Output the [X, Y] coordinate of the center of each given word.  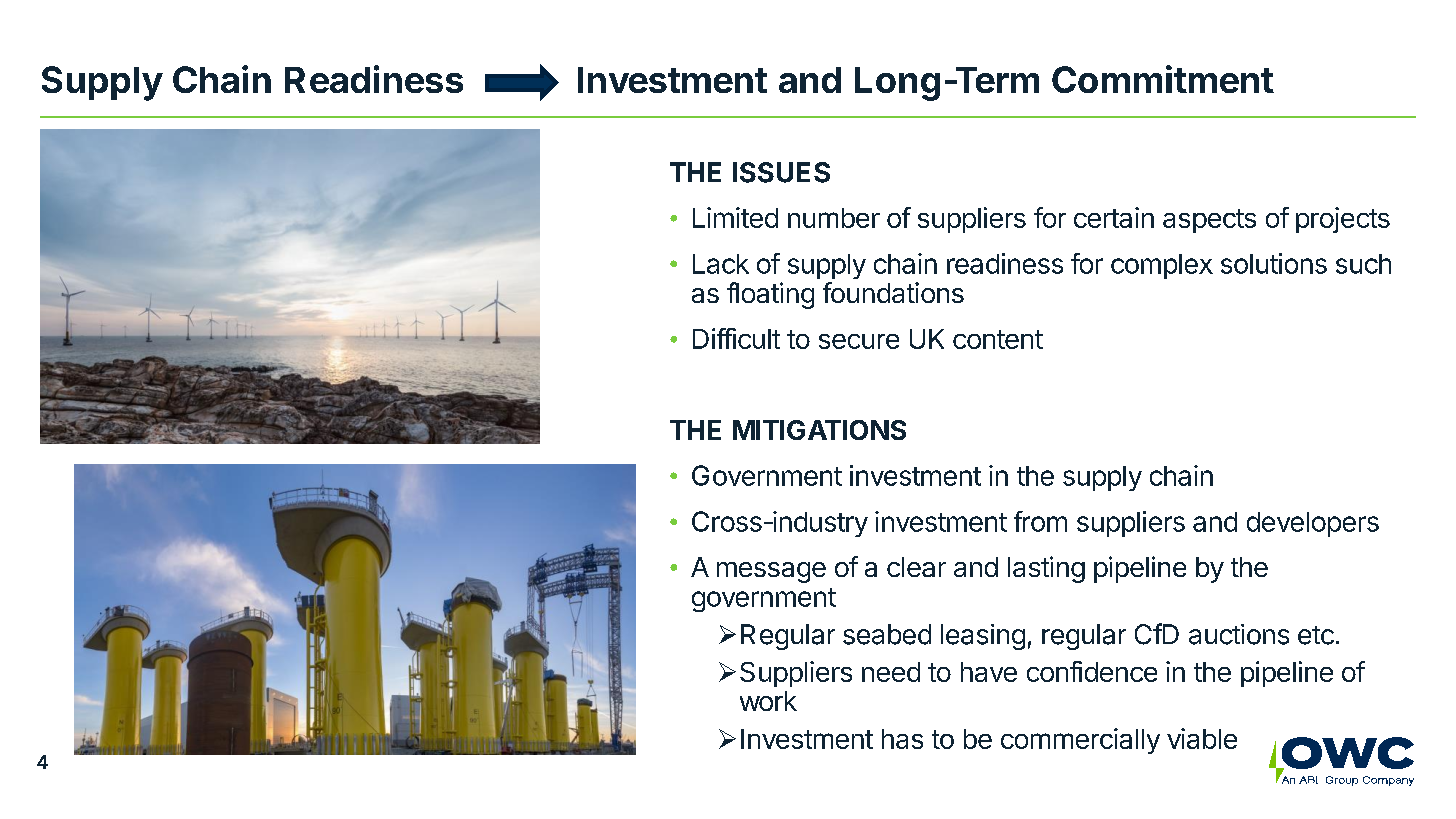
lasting [1046, 569]
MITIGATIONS [819, 430]
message [771, 572]
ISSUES [781, 172]
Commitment [1163, 79]
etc [1316, 635]
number [834, 218]
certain [1114, 217]
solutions [1274, 263]
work [768, 701]
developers [1313, 524]
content [998, 339]
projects [1343, 220]
